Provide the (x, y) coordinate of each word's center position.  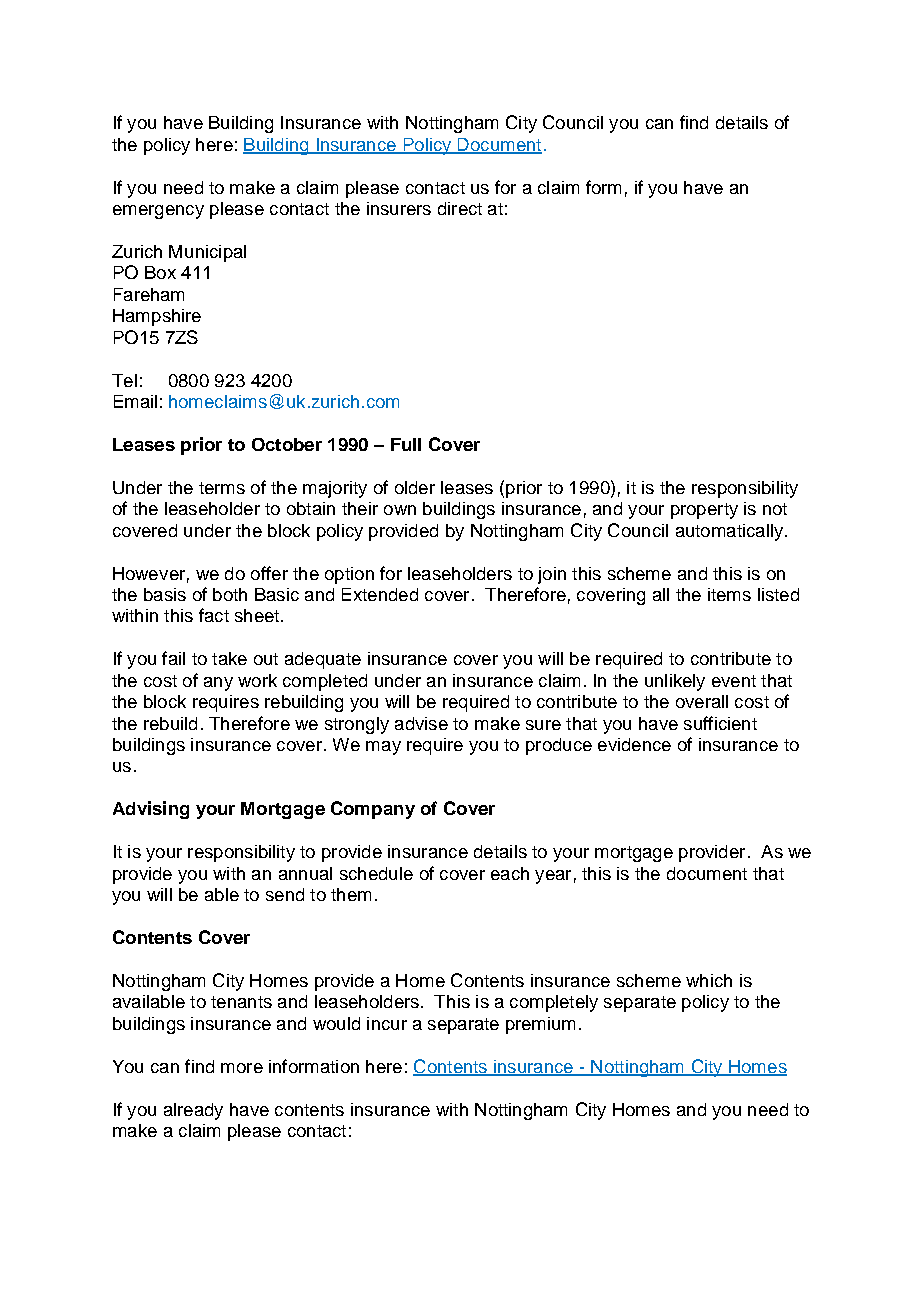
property (704, 511)
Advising (151, 810)
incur (387, 1023)
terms (222, 488)
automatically (731, 532)
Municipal (207, 253)
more (242, 1068)
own (400, 510)
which (709, 980)
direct (460, 208)
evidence (634, 744)
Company (373, 810)
